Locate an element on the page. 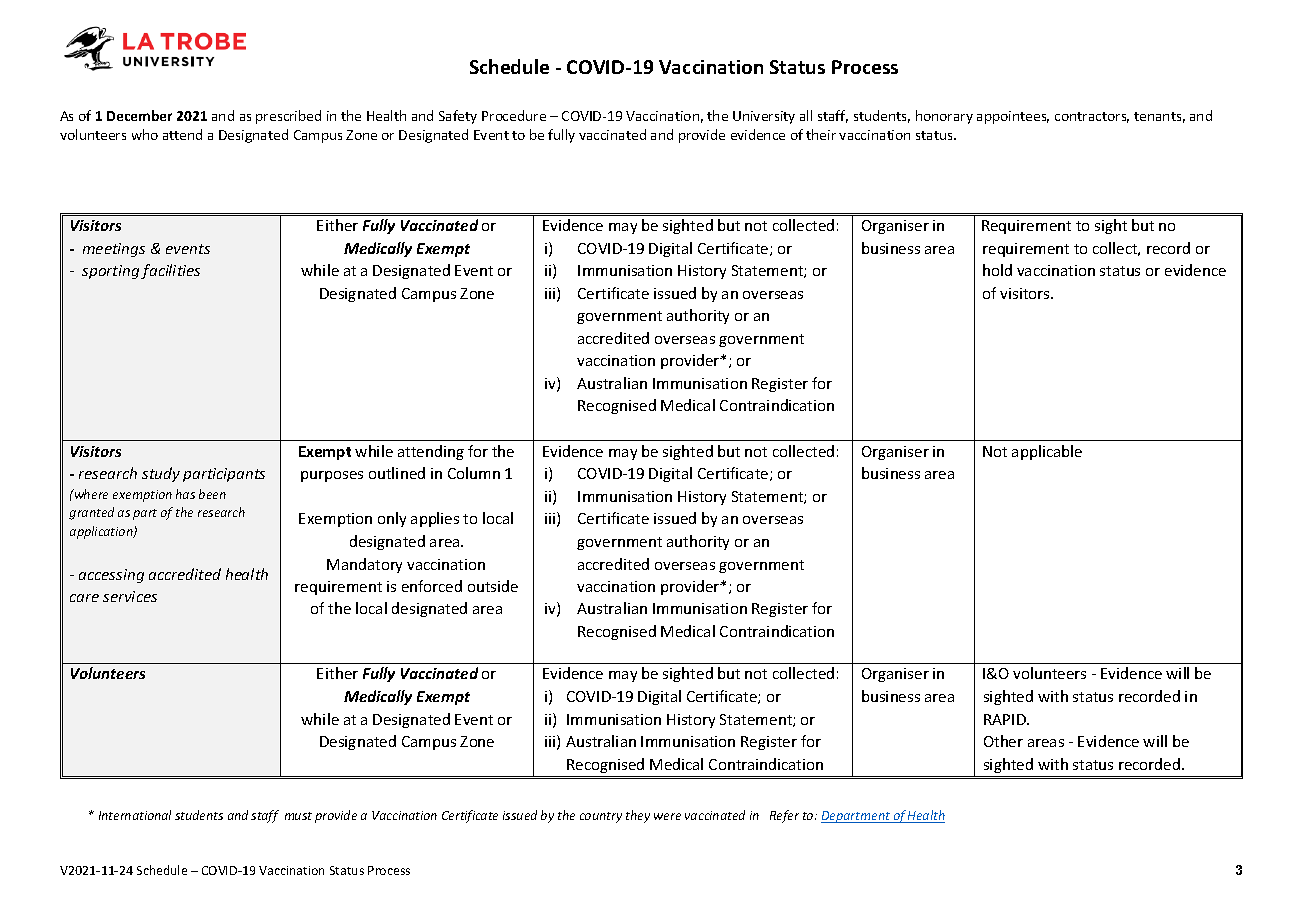  who is located at coordinates (145, 134).
